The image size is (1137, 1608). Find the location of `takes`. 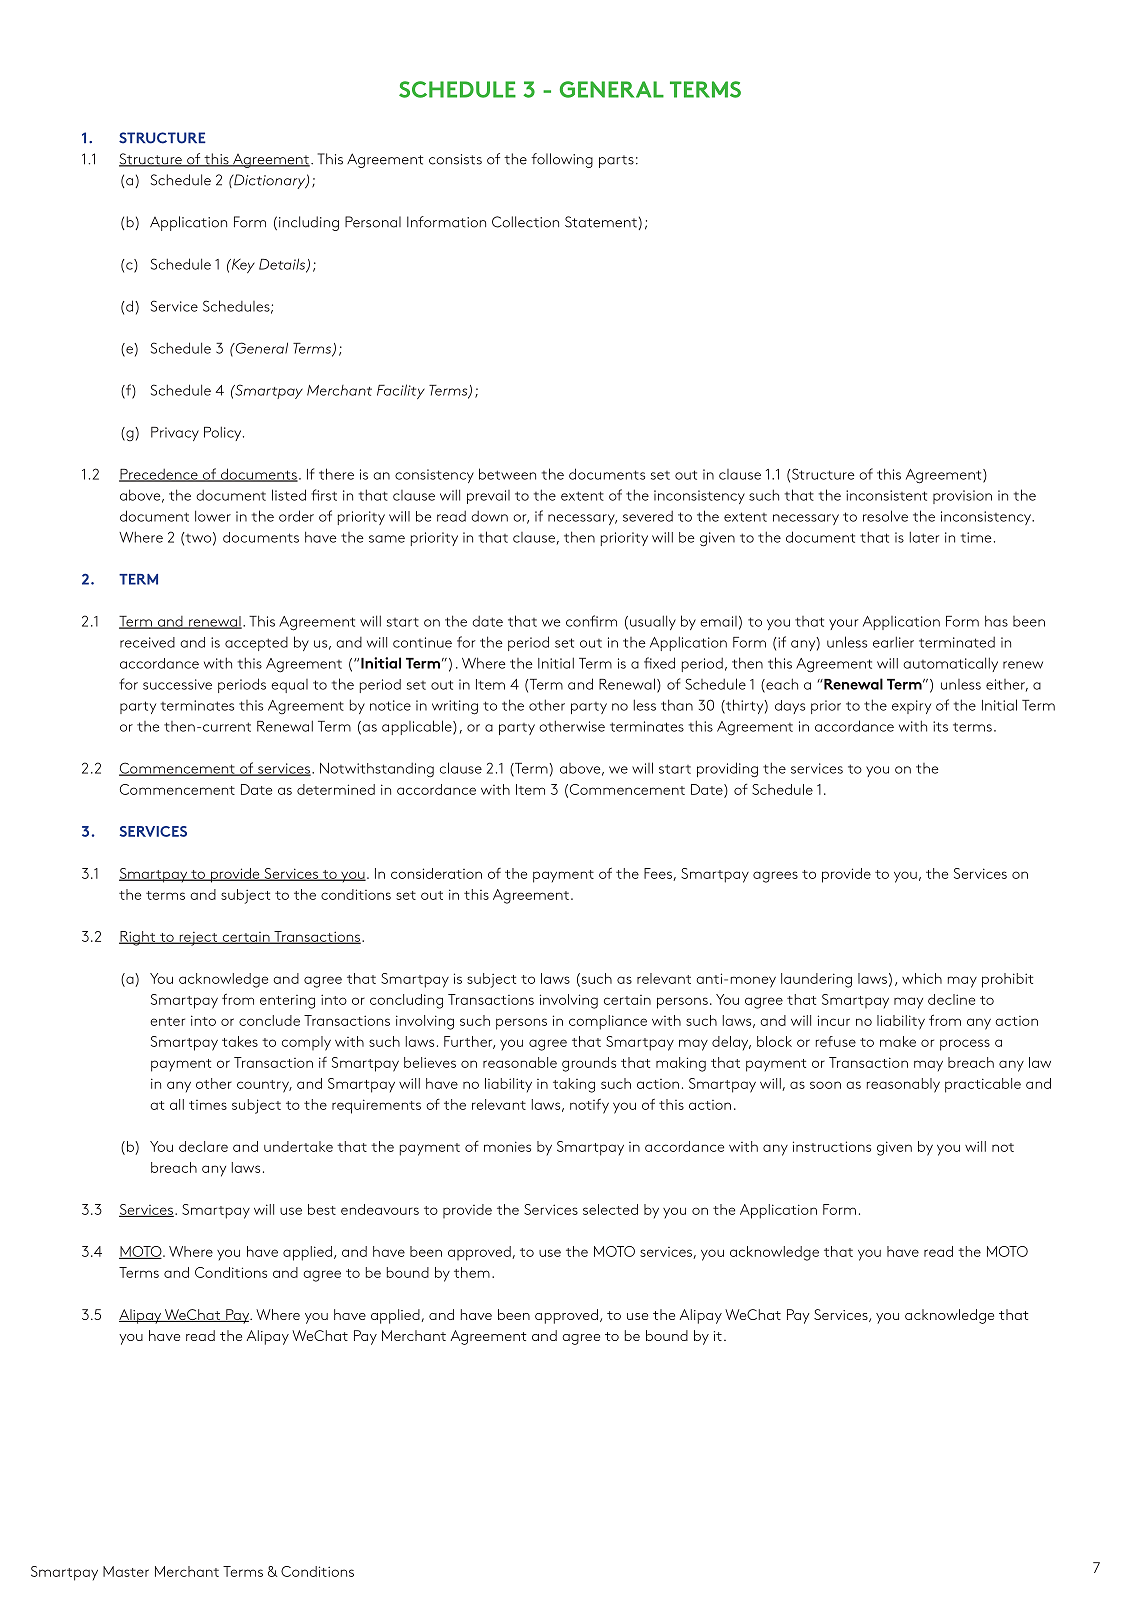

takes is located at coordinates (240, 1041).
